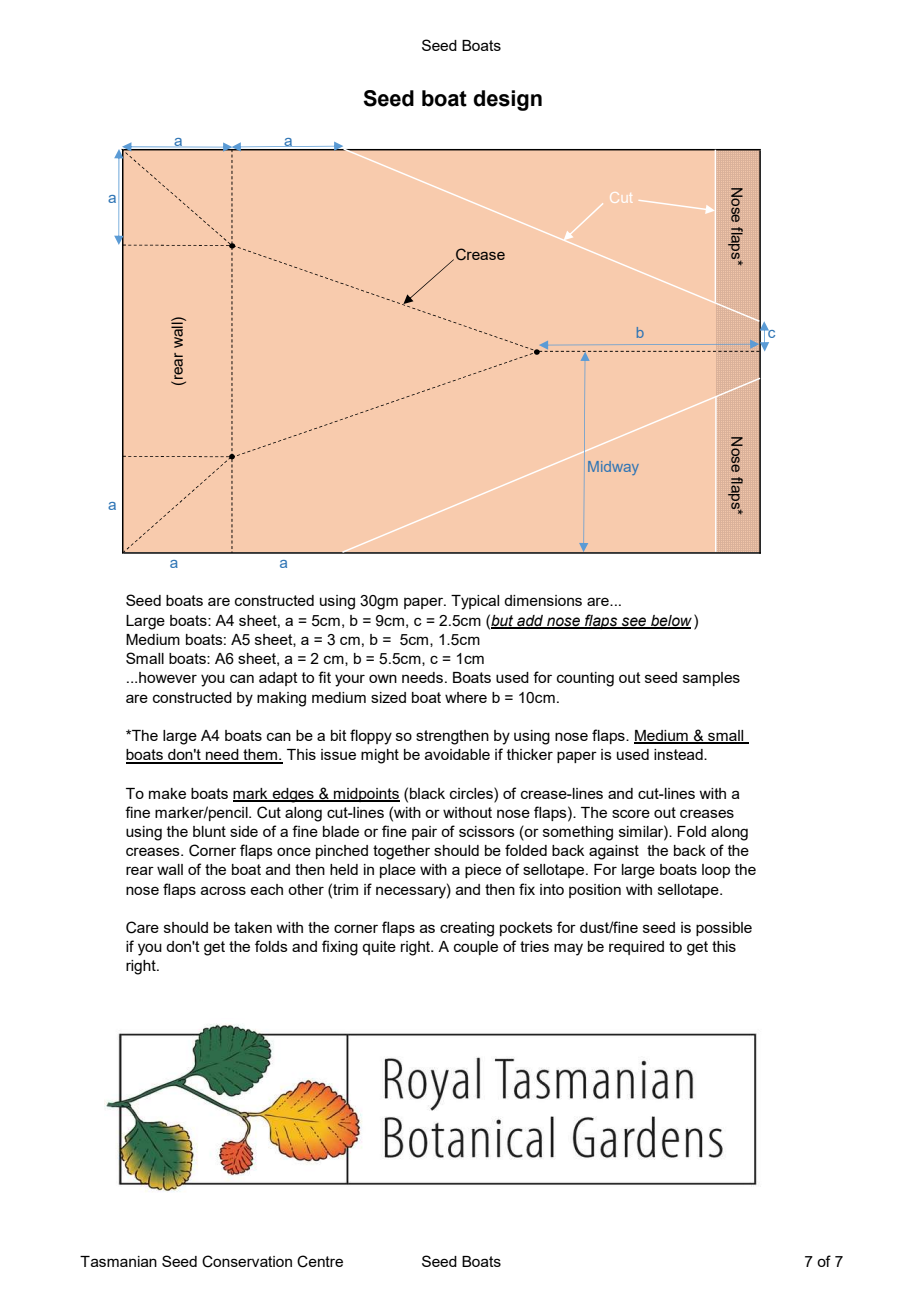  What do you see at coordinates (247, 1261) in the image?
I see `Conservation` at bounding box center [247, 1261].
